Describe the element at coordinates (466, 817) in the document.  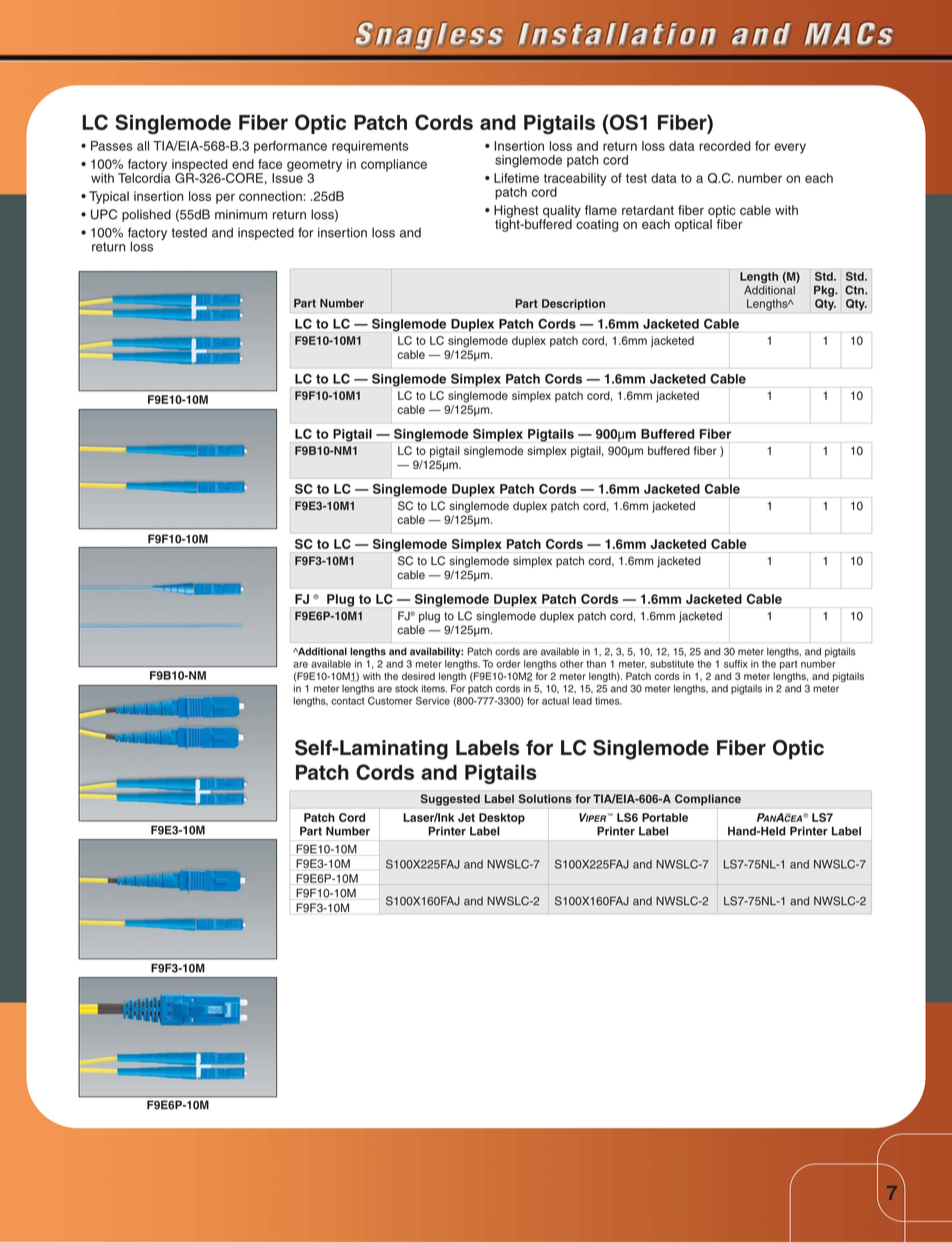
I see `Jet` at that location.
